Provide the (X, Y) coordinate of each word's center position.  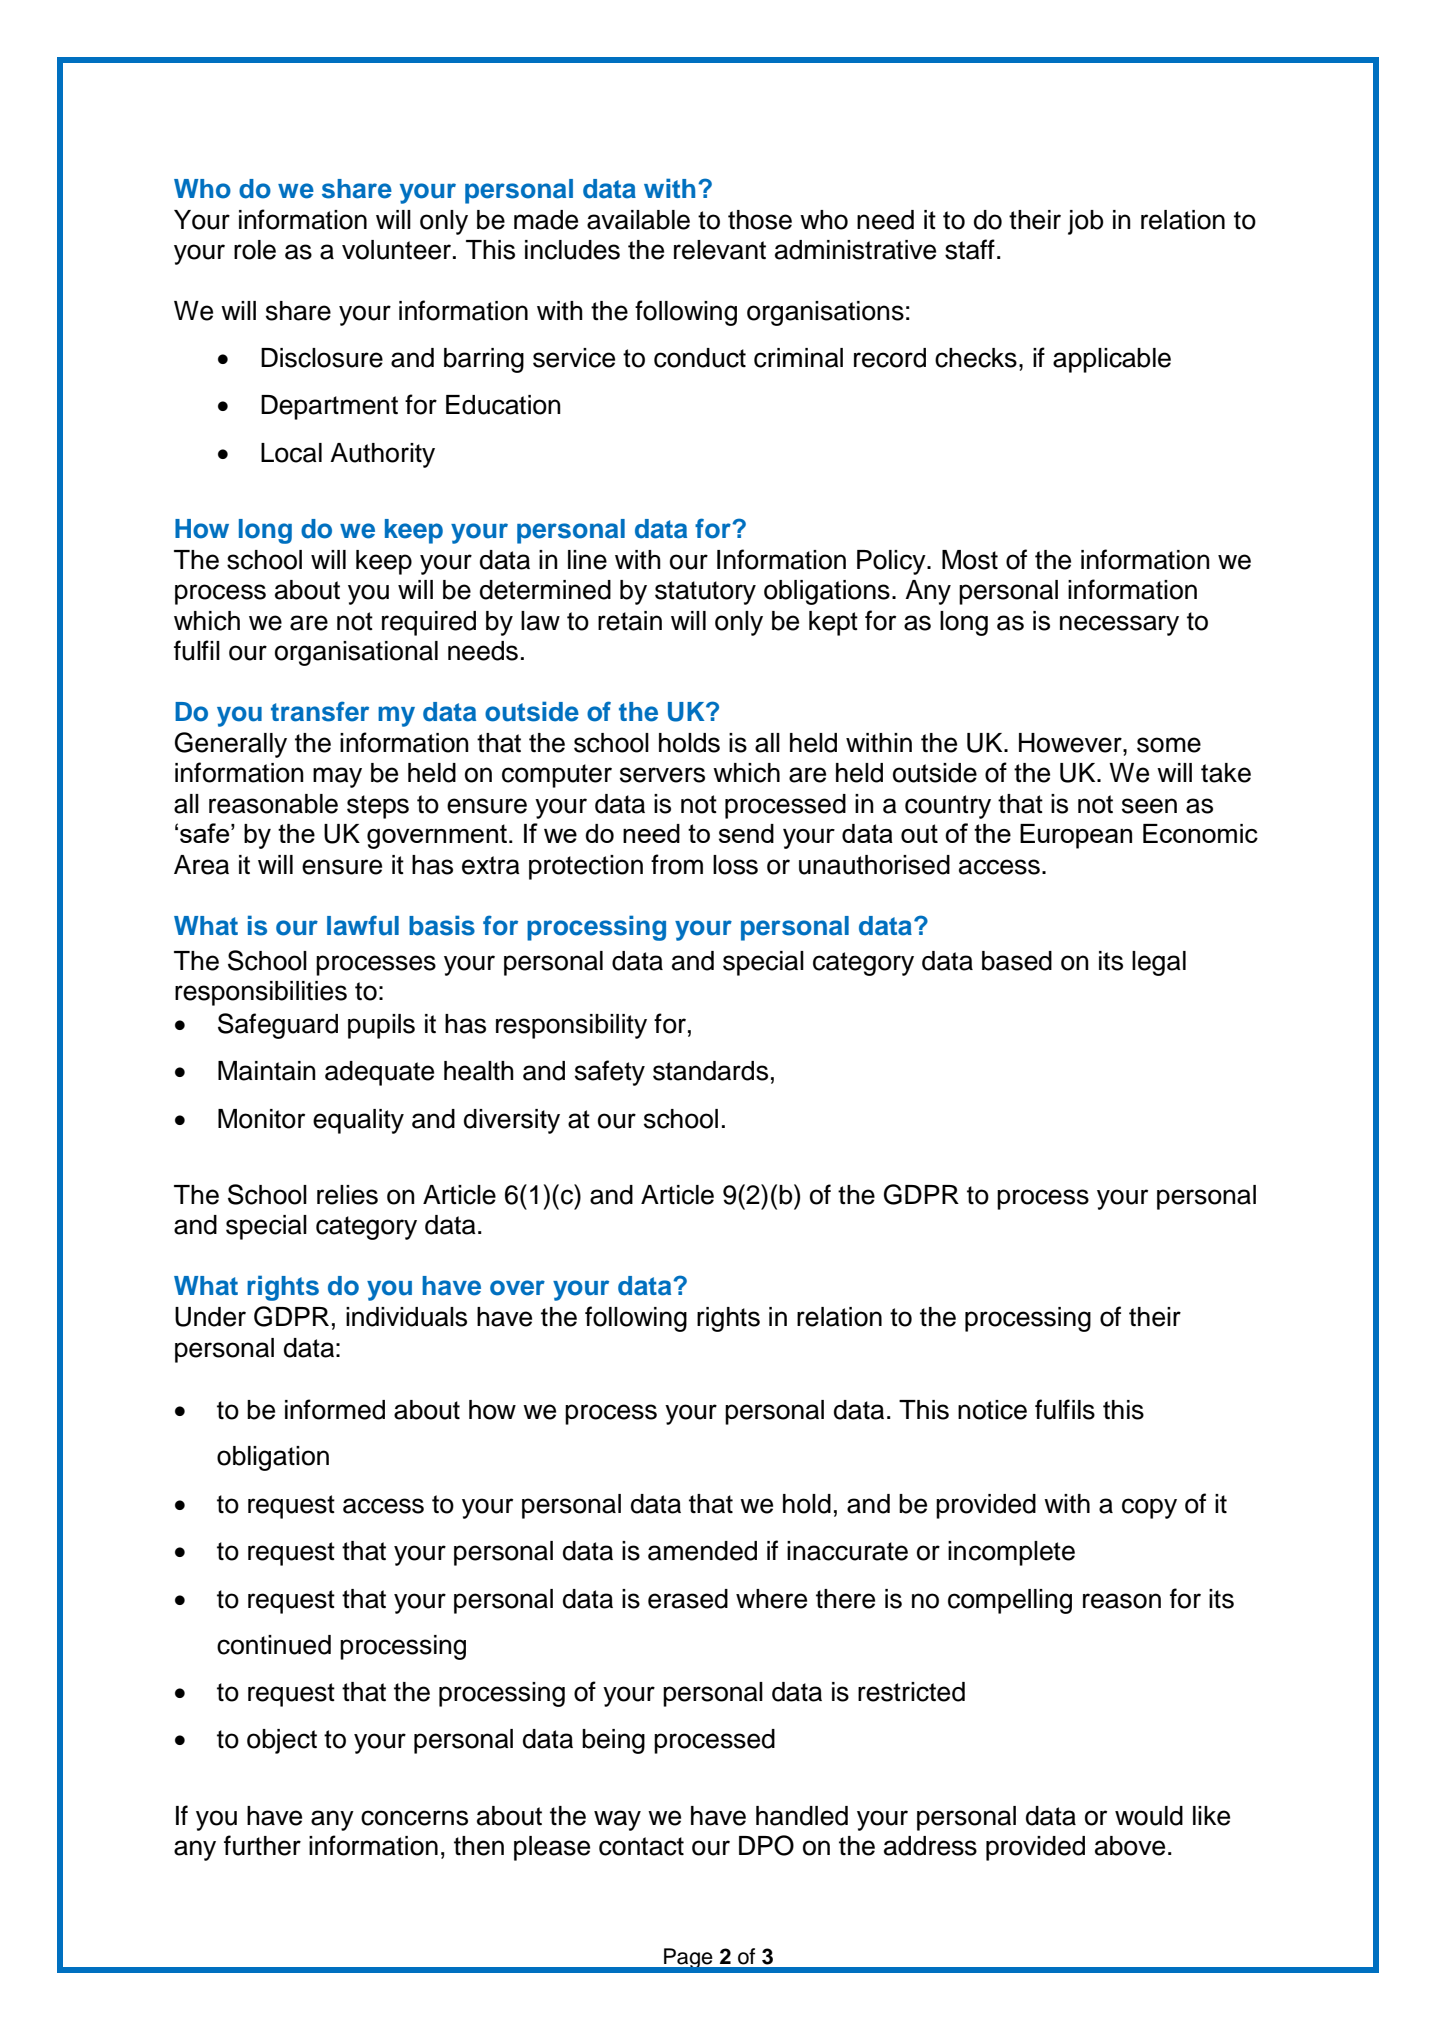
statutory (705, 593)
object (282, 1741)
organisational (356, 653)
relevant (720, 250)
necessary (1119, 625)
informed (335, 1409)
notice (992, 1410)
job (1086, 222)
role (255, 250)
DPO (766, 1845)
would (1149, 1816)
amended (702, 1551)
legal (1159, 963)
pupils (381, 1026)
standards (710, 1071)
